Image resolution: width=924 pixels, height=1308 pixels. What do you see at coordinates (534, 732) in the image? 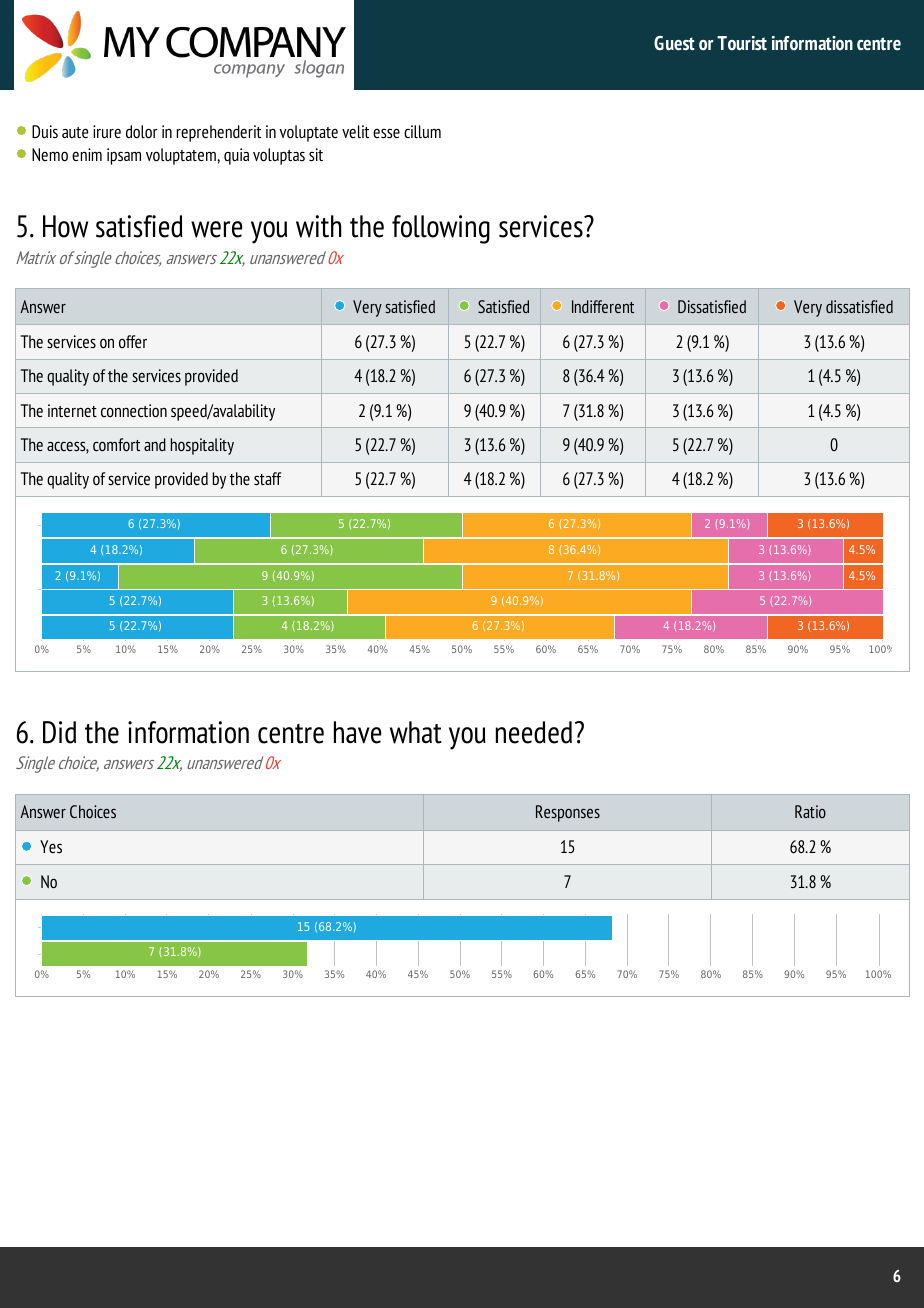
I see `needed` at bounding box center [534, 732].
